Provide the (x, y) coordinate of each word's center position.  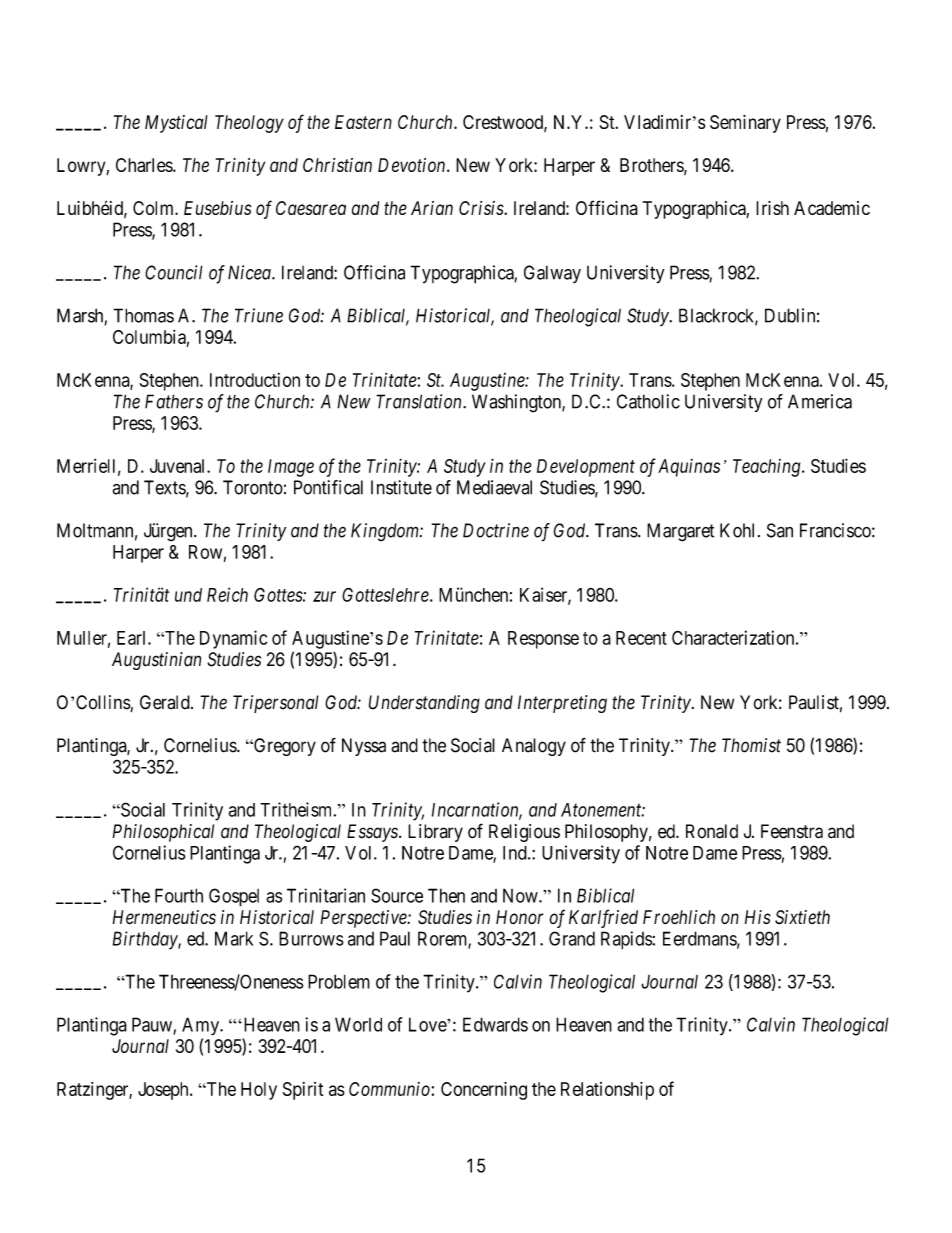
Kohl (739, 530)
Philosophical (163, 833)
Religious (524, 833)
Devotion (413, 165)
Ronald (712, 831)
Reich (227, 594)
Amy (202, 1026)
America (820, 401)
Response (543, 640)
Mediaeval (494, 487)
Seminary (745, 124)
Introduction (255, 380)
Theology (249, 124)
